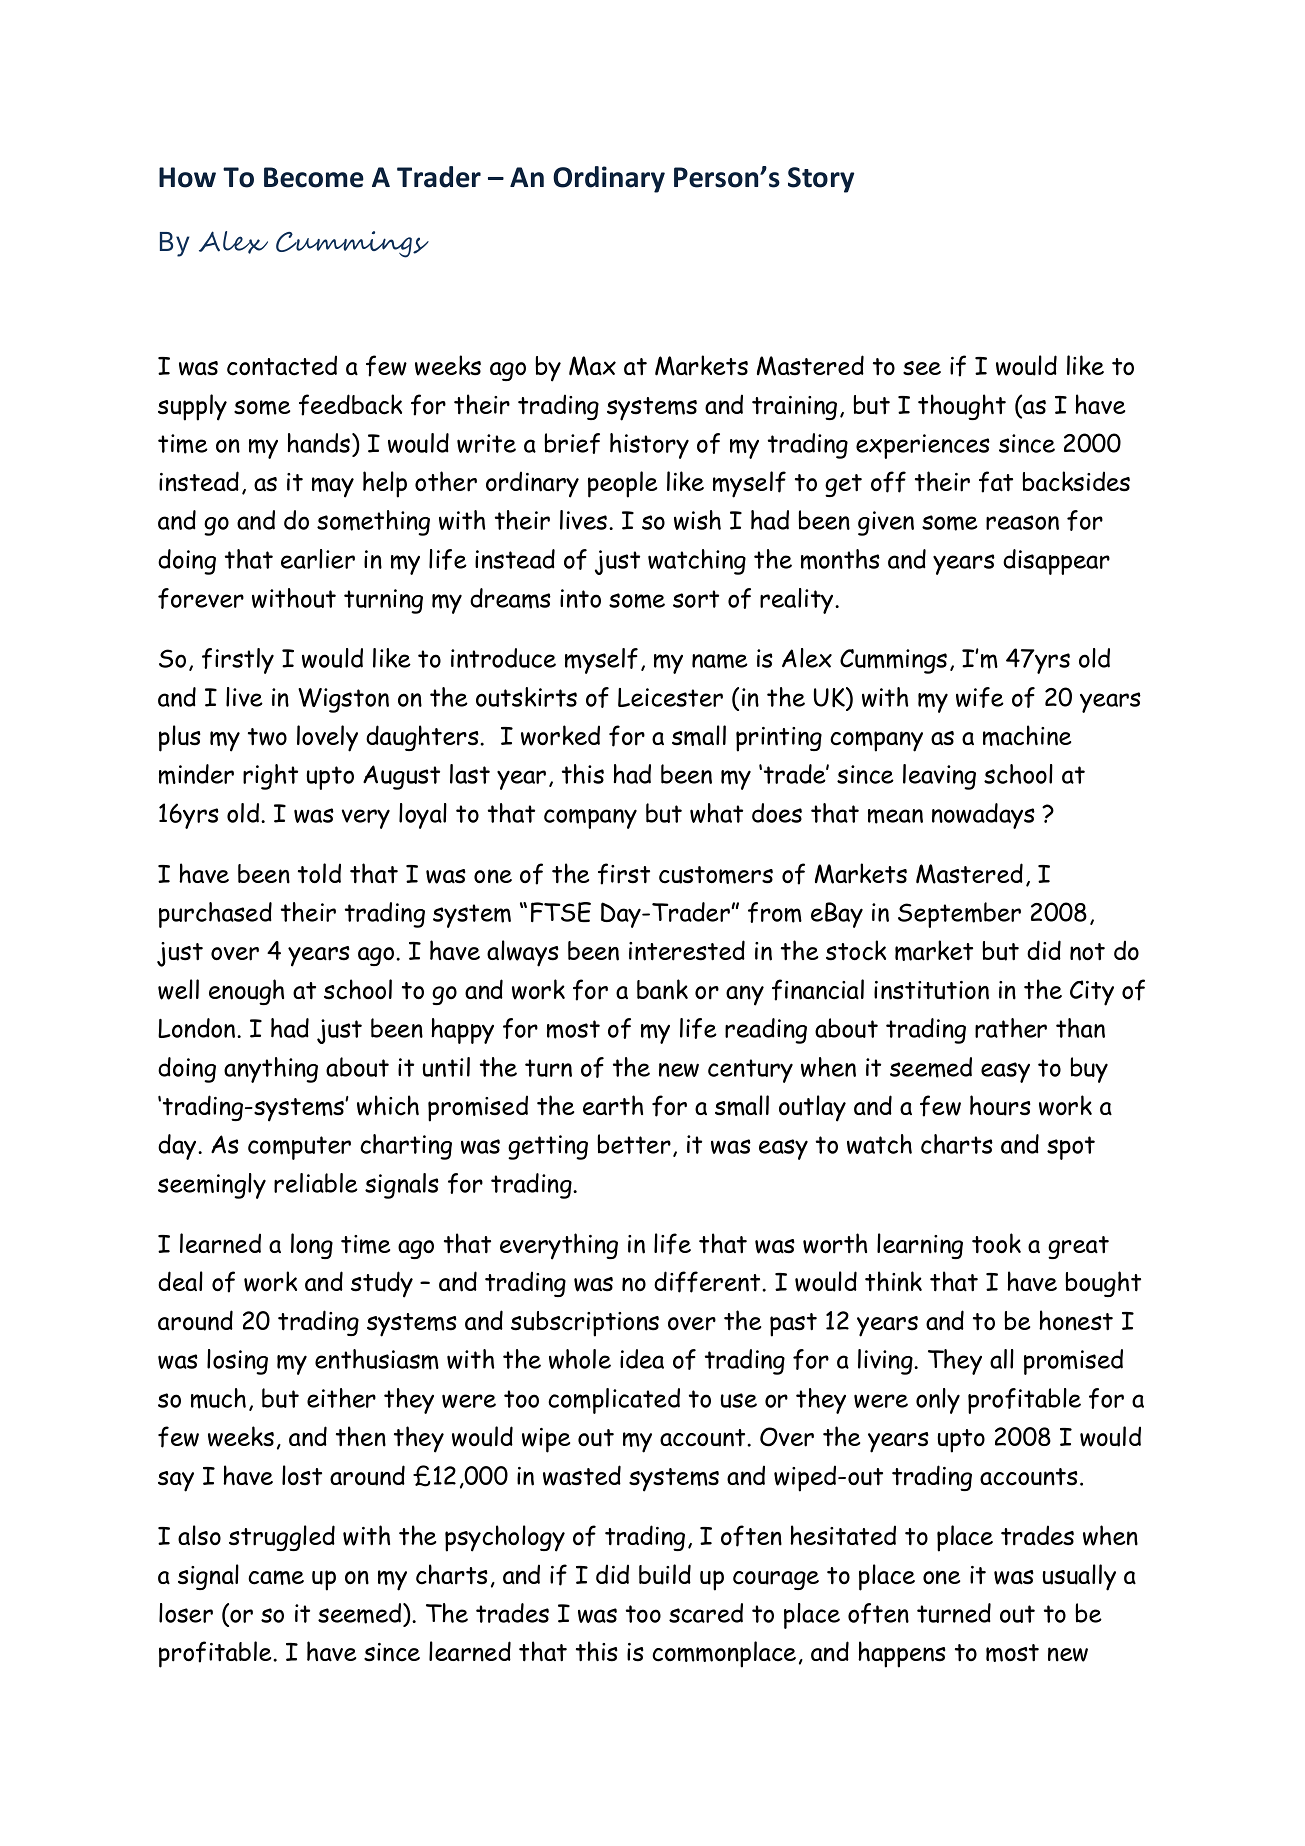 The height and width of the image is (1846, 1305). Describe the element at coordinates (592, 366) in the image. I see `Max` at that location.
